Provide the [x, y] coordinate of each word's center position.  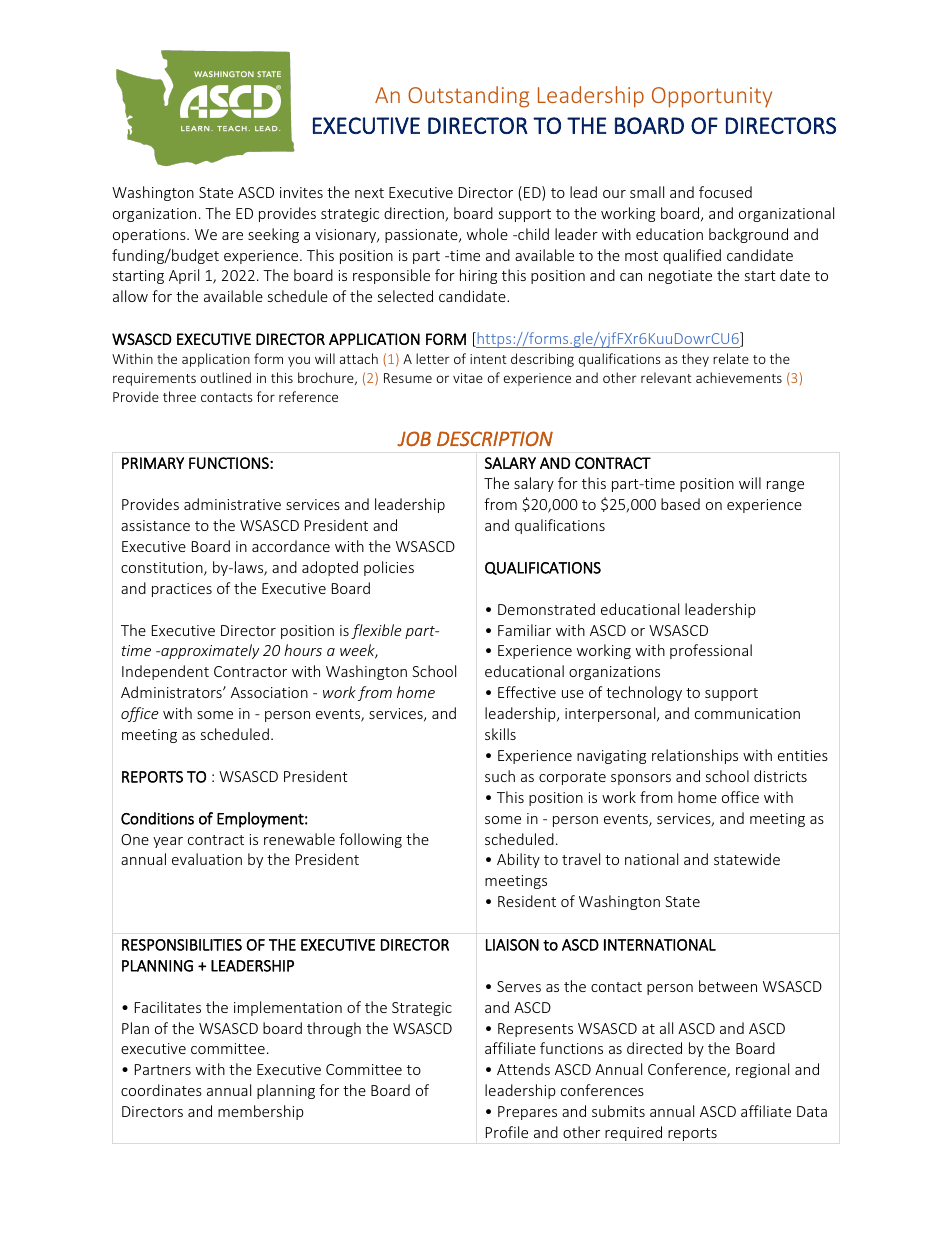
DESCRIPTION [495, 439]
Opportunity [712, 97]
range [785, 486]
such [500, 776]
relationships [695, 756]
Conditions [157, 818]
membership [261, 1112]
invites [301, 192]
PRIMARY [153, 463]
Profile [507, 1132]
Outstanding [468, 97]
